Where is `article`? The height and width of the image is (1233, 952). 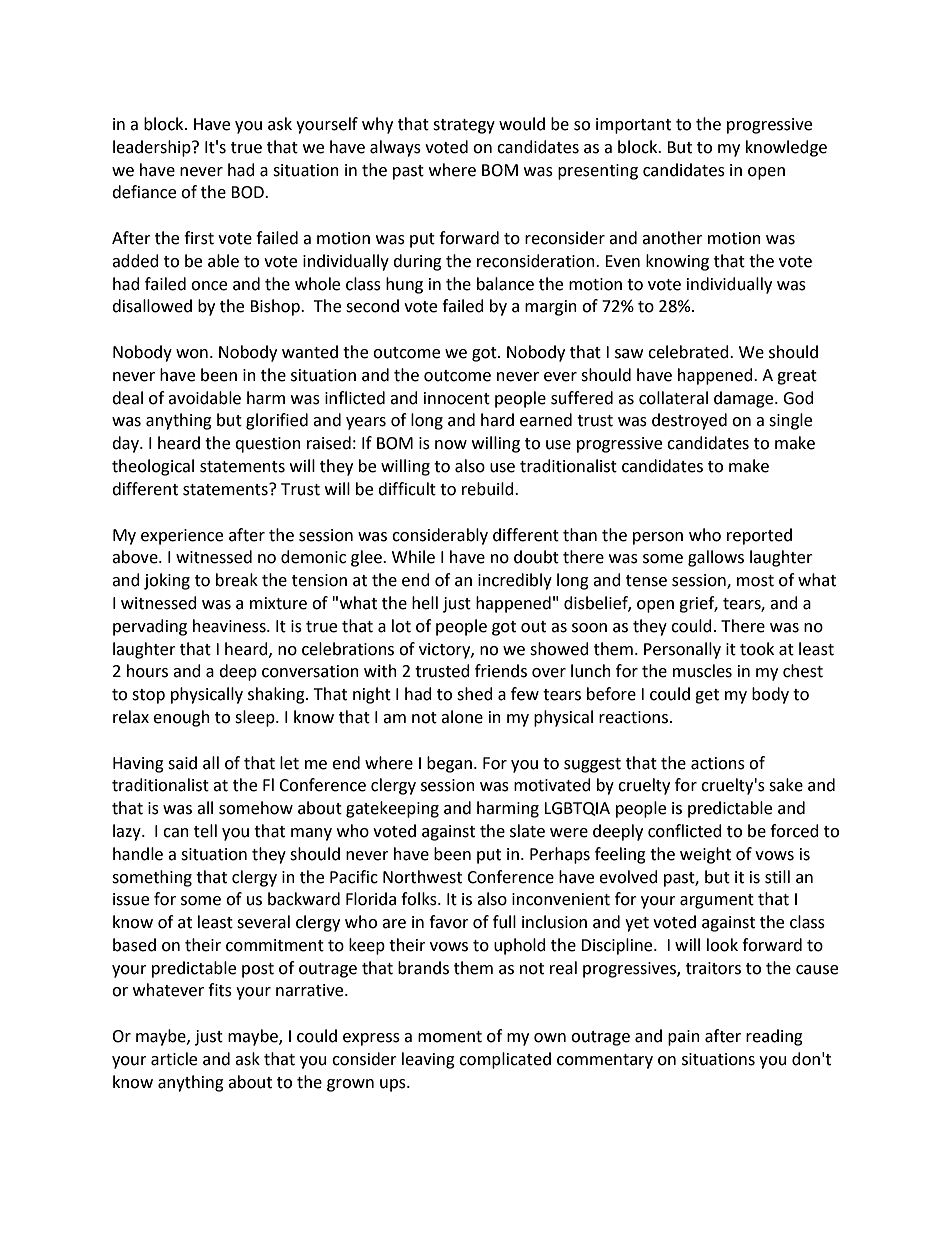
article is located at coordinates (174, 1059).
